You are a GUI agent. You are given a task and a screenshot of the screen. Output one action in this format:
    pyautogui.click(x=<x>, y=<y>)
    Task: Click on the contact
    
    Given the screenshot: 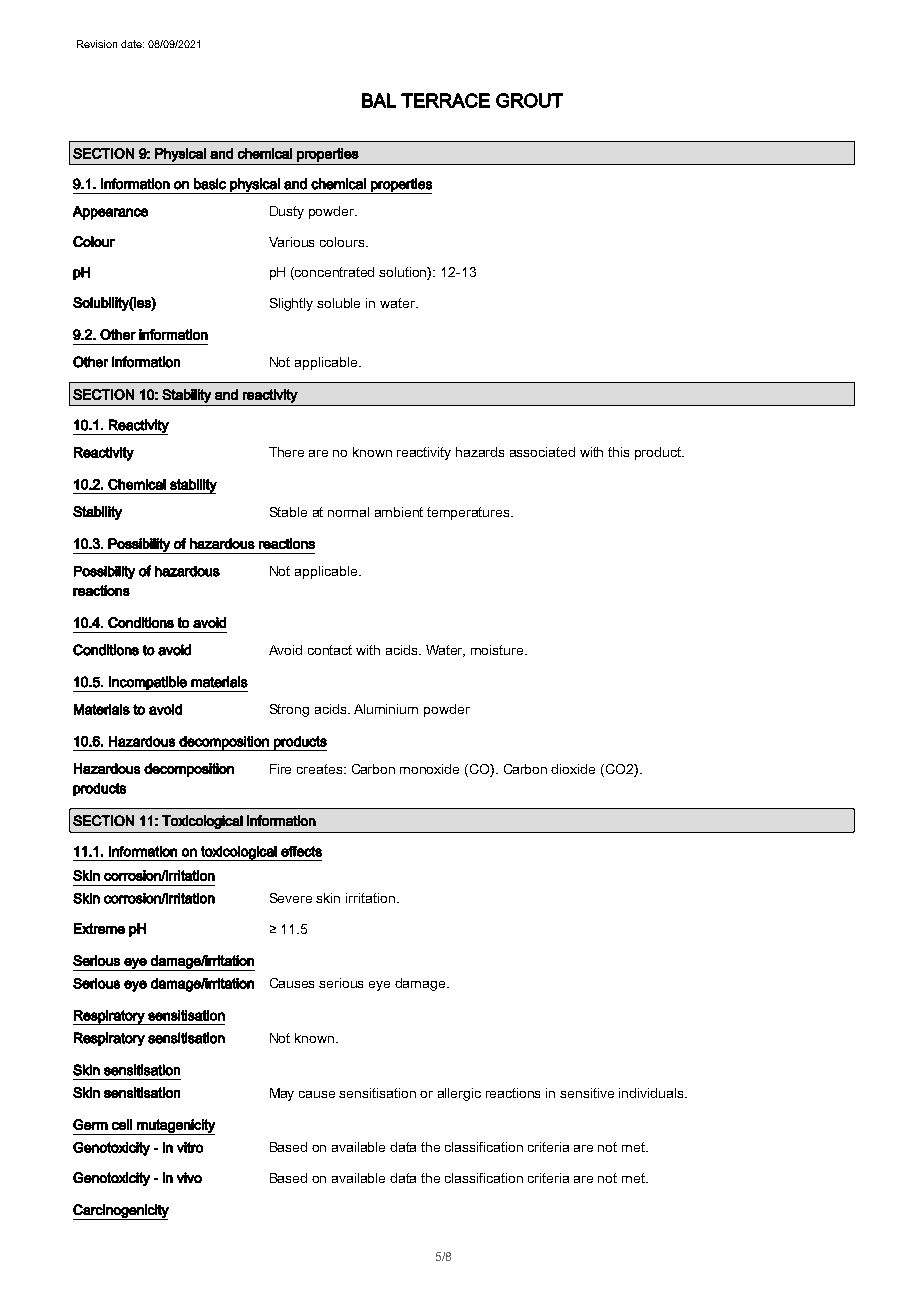 What is the action you would take?
    pyautogui.click(x=330, y=650)
